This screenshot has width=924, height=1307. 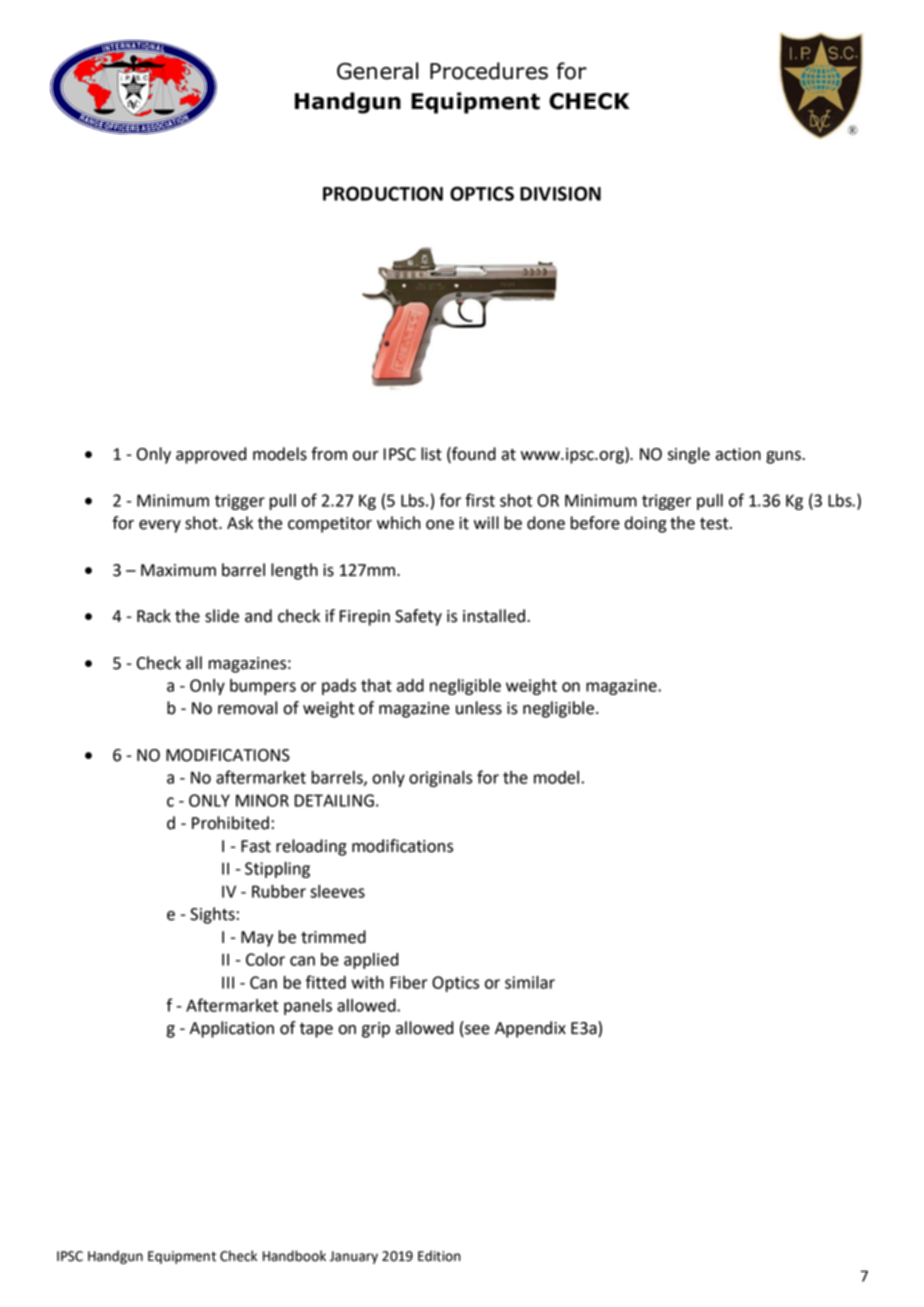 What do you see at coordinates (715, 524) in the screenshot?
I see `test` at bounding box center [715, 524].
